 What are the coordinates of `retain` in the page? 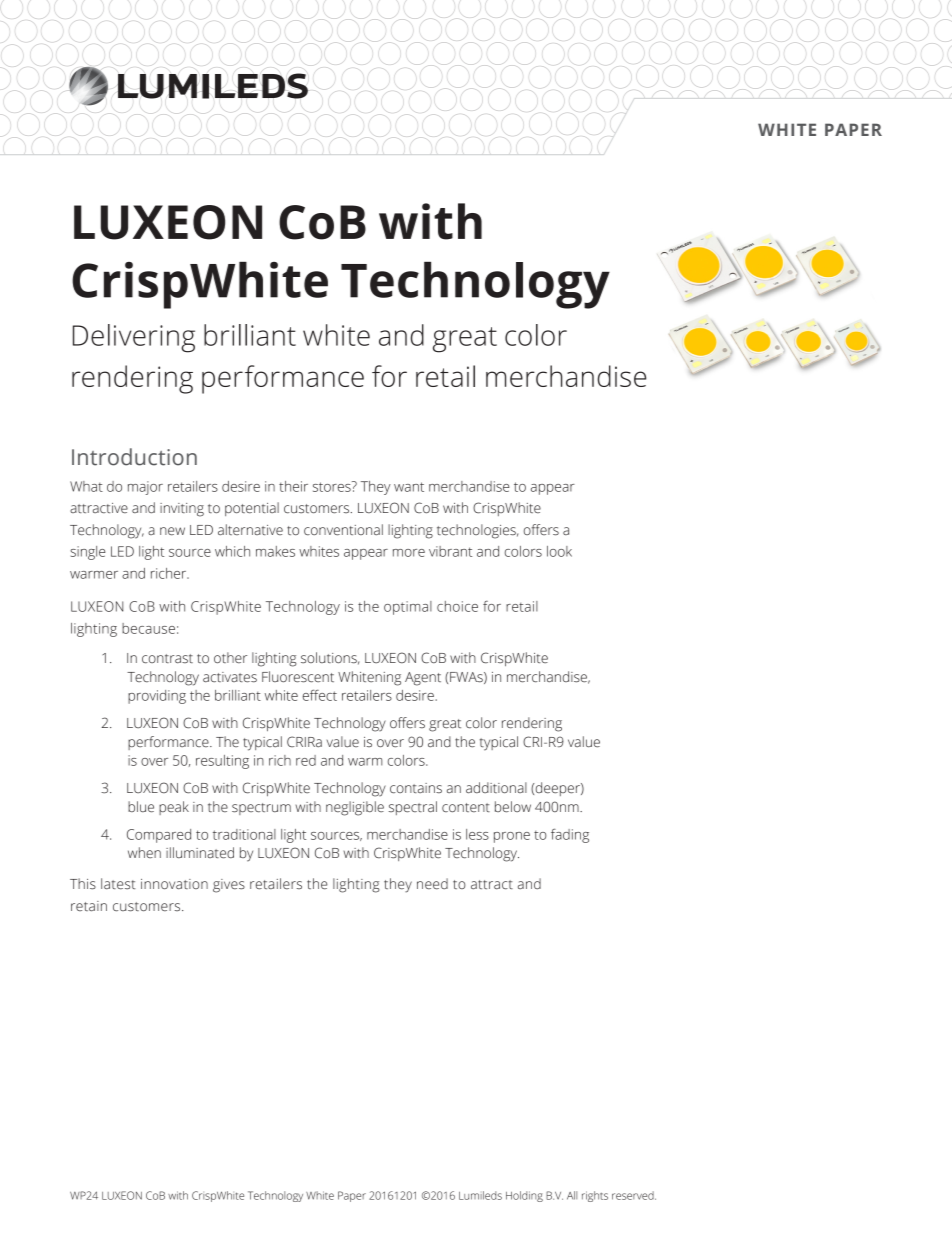 It's located at (89, 906).
